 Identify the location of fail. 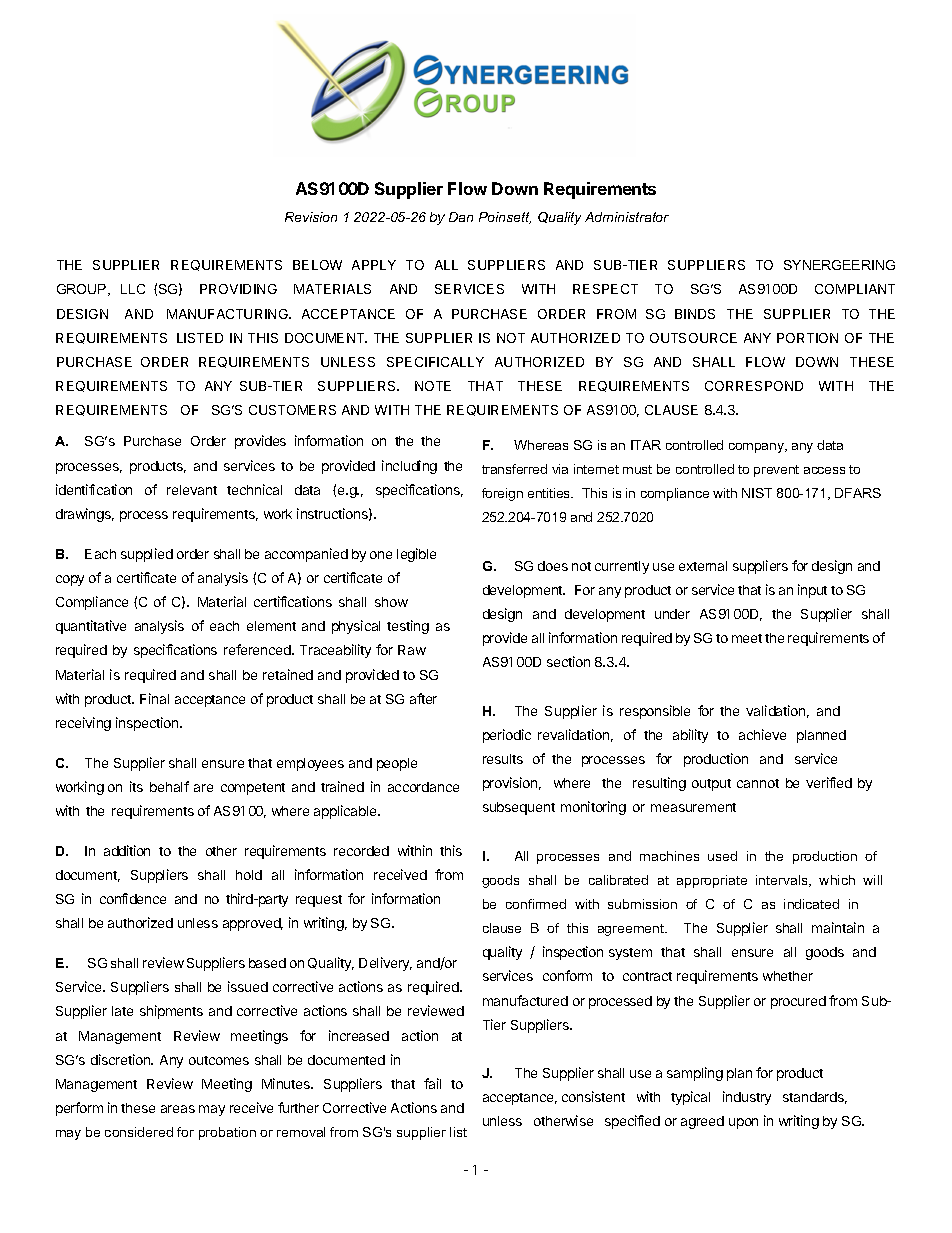
(432, 1083).
